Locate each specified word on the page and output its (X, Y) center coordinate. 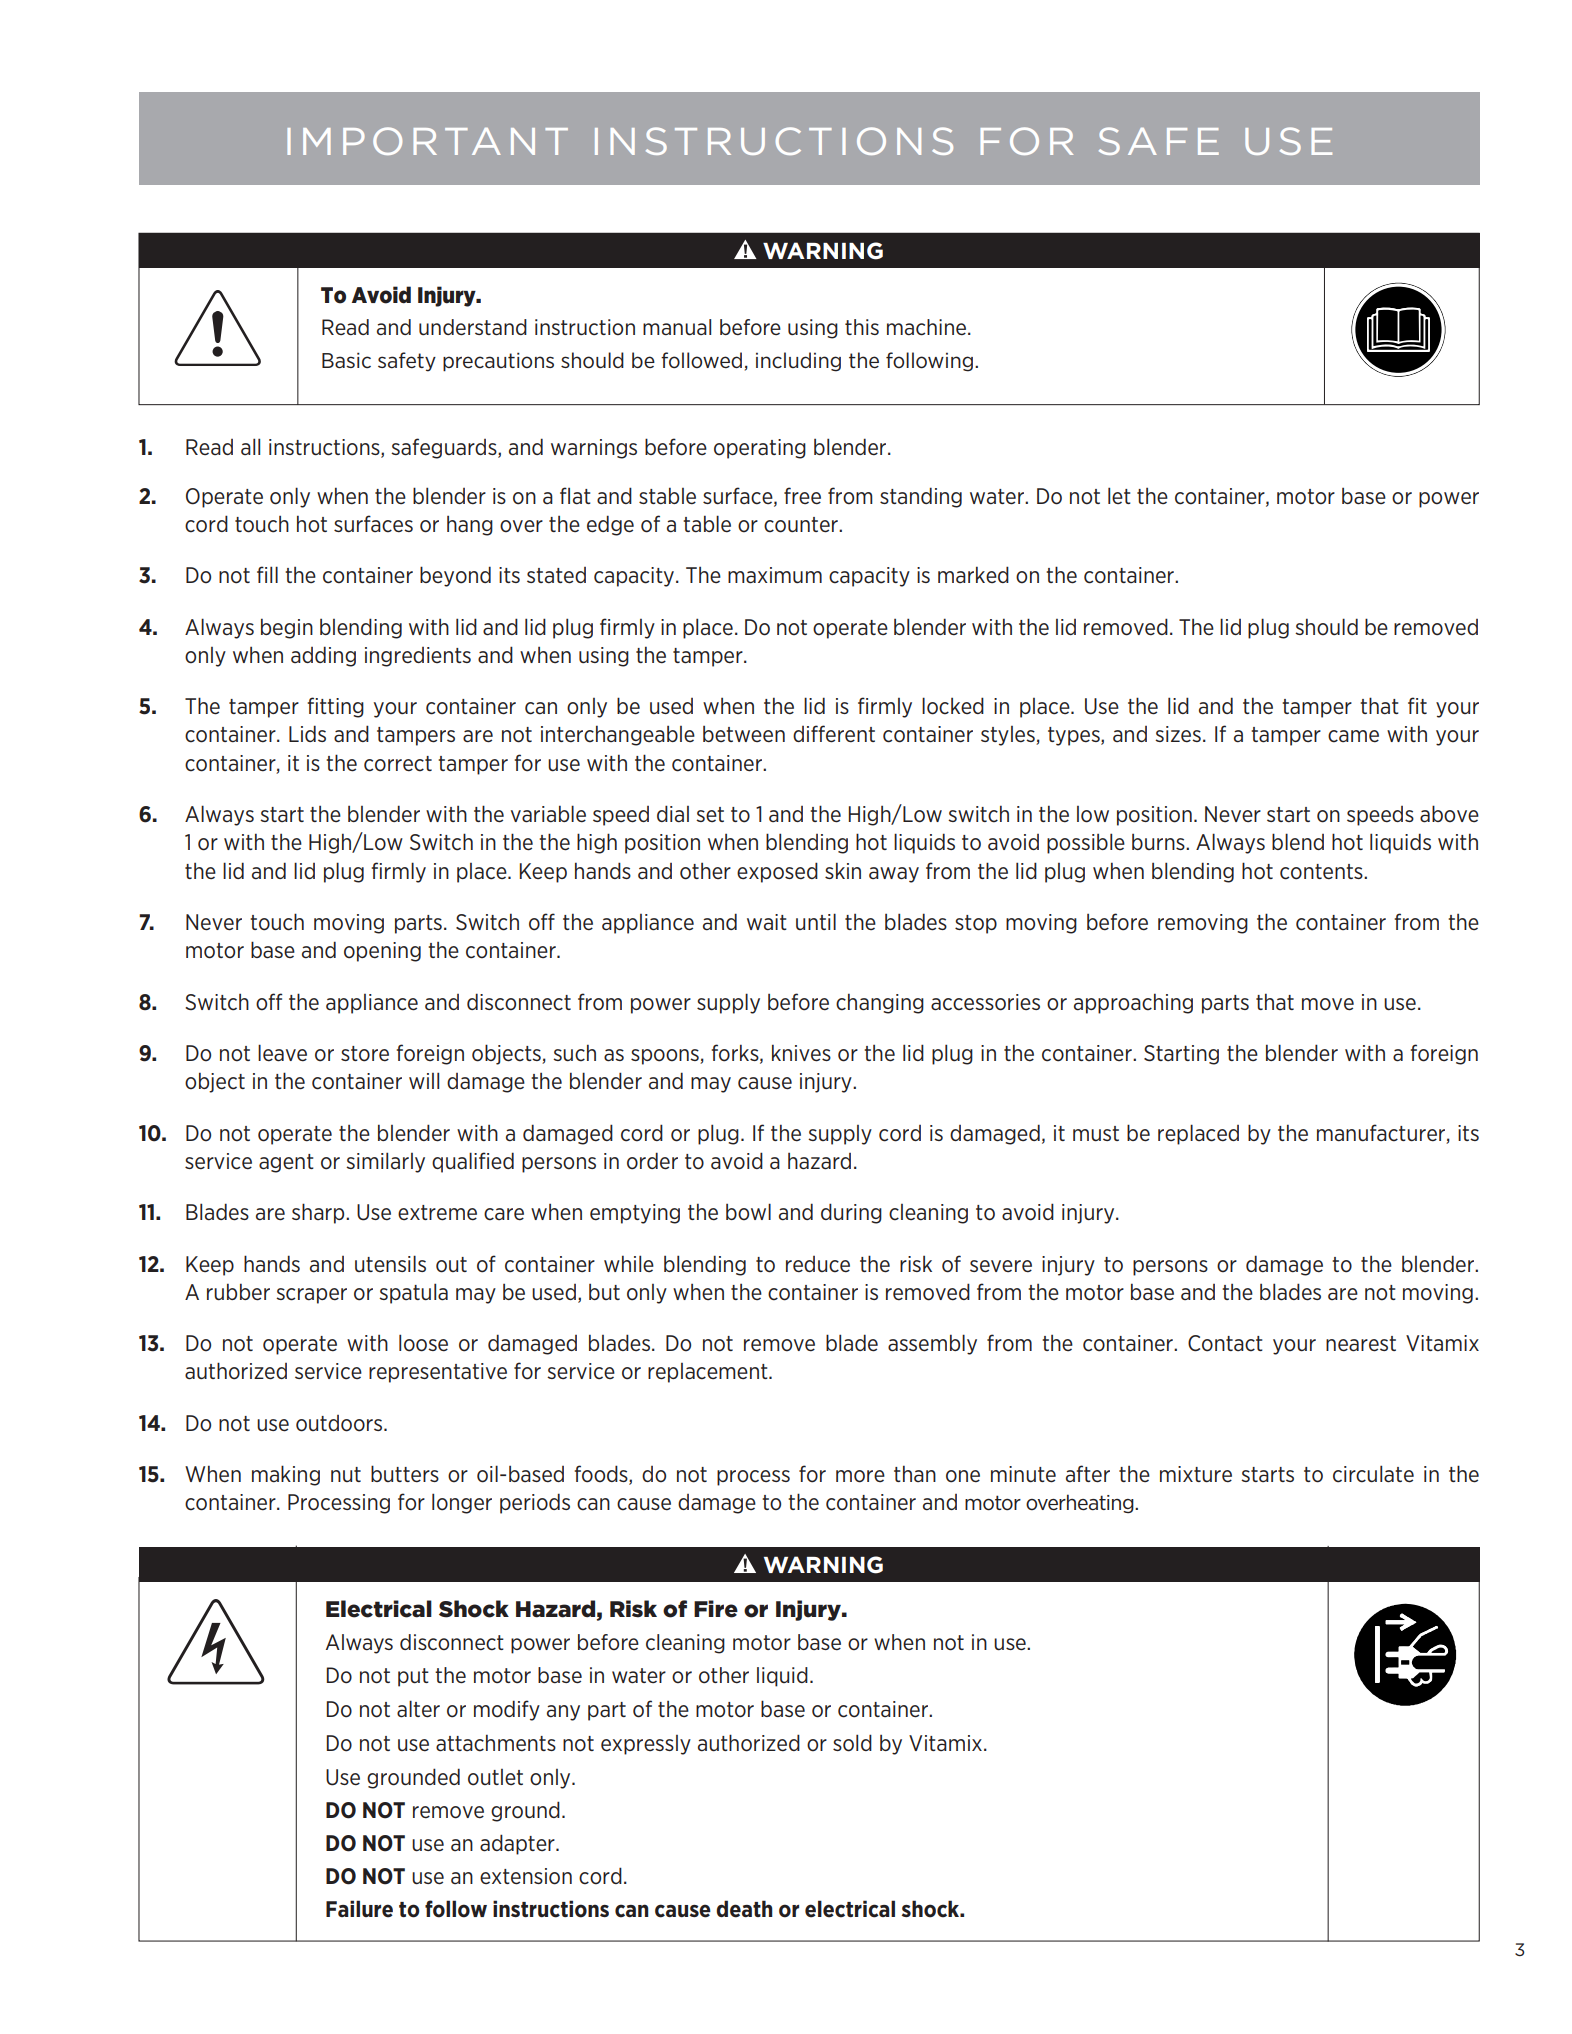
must (1096, 1133)
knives (801, 1053)
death (744, 1909)
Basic (346, 360)
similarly (385, 1162)
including (798, 362)
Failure (359, 1909)
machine (928, 327)
